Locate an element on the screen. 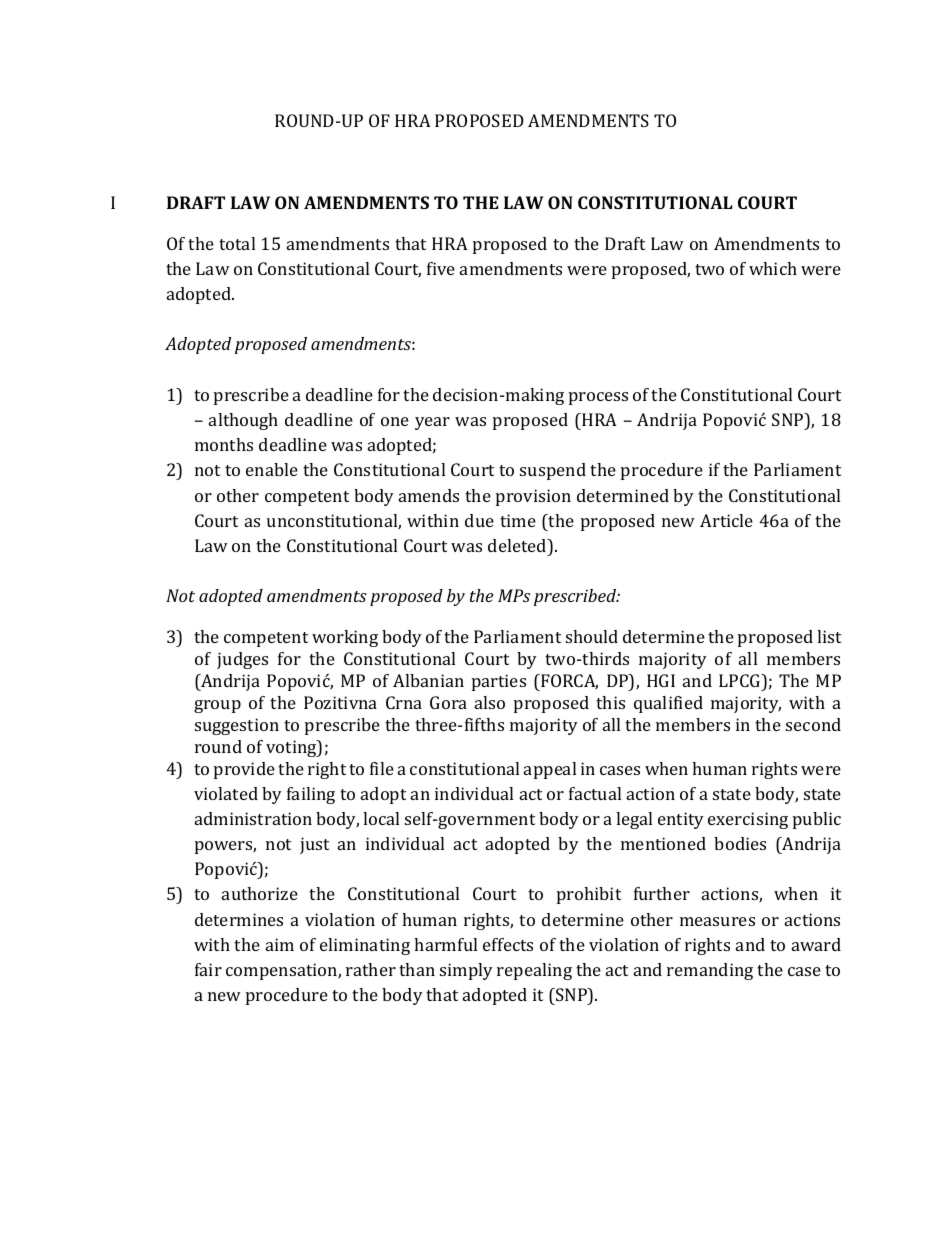 This screenshot has height=1233, width=952. also is located at coordinates (490, 702).
